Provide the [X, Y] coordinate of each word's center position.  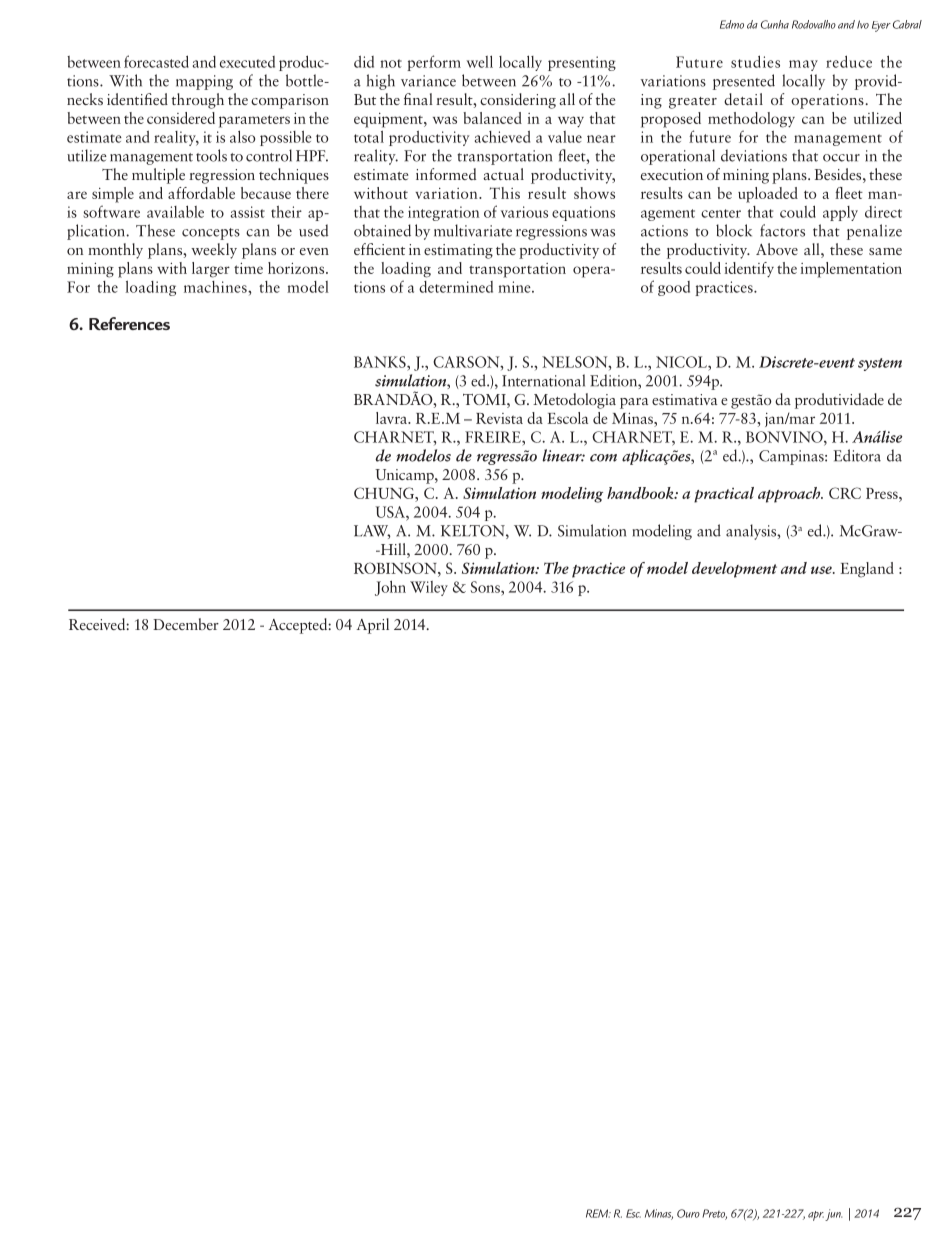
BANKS [381, 362]
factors [782, 230]
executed [247, 62]
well [479, 61]
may [803, 65]
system [880, 364]
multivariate [473, 230]
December [186, 624]
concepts [211, 234]
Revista [499, 418]
